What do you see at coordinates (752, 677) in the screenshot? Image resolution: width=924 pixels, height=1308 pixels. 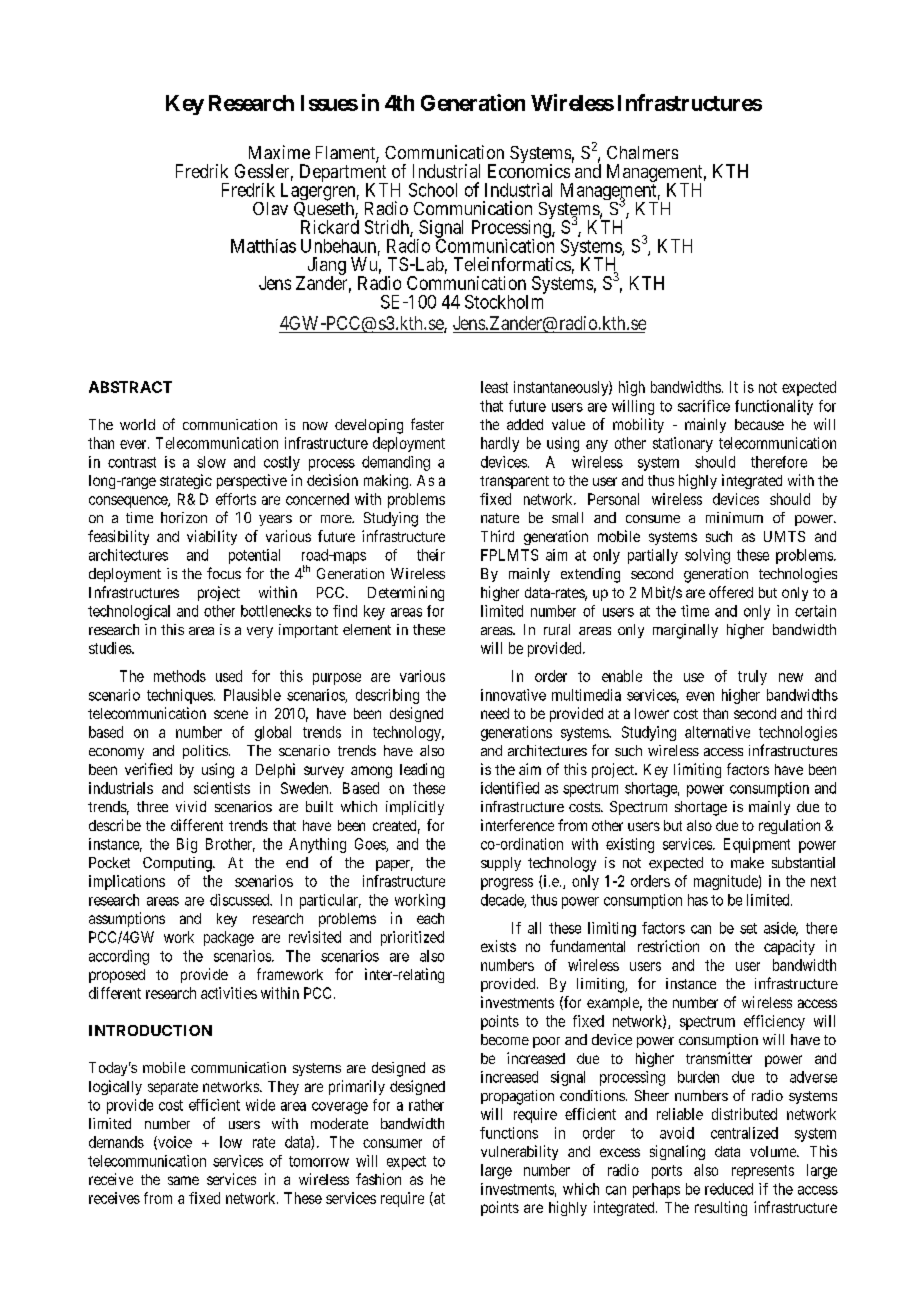 I see `truly` at bounding box center [752, 677].
